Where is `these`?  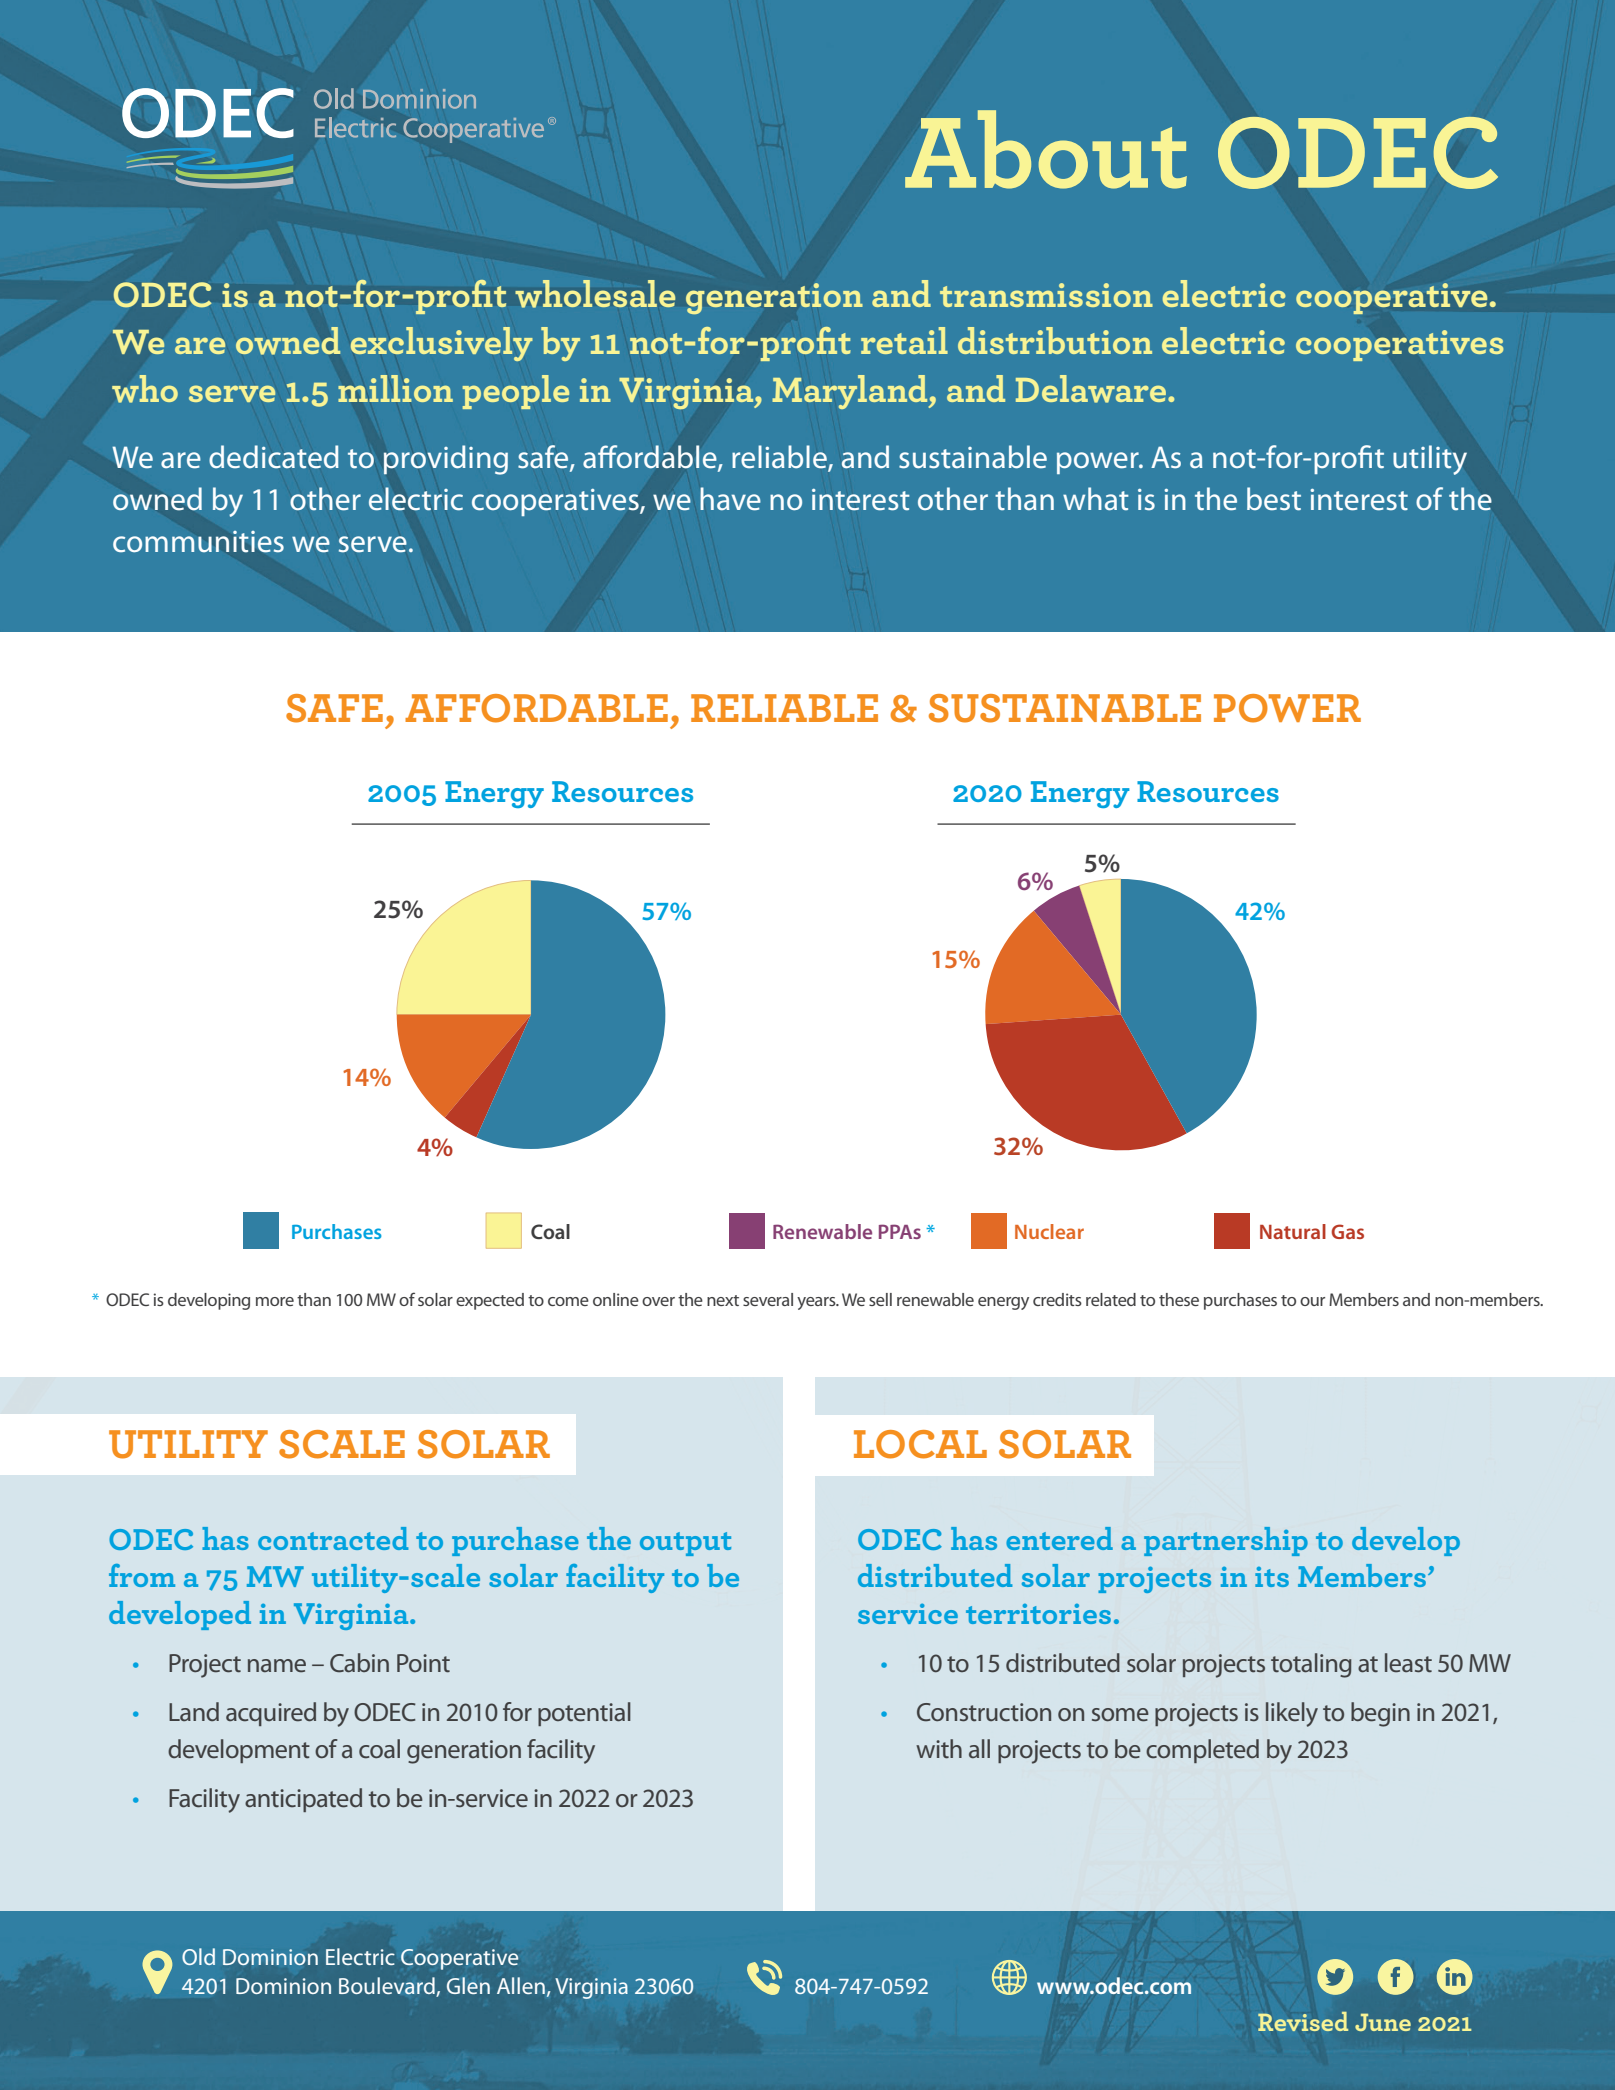 these is located at coordinates (1179, 1299).
